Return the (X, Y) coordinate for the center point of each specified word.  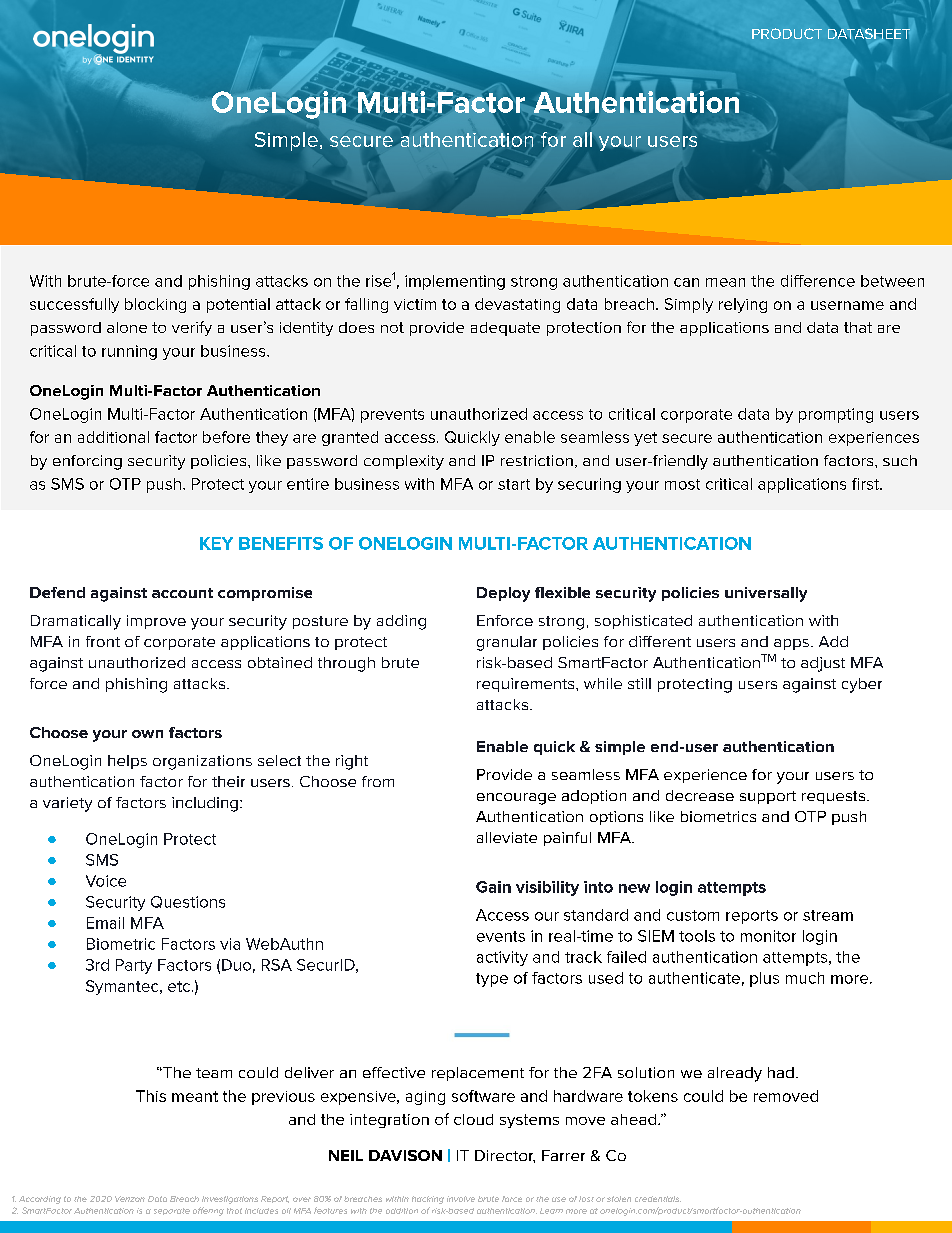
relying (743, 305)
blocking (155, 305)
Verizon (130, 1199)
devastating (517, 305)
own (147, 734)
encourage (516, 799)
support (768, 797)
